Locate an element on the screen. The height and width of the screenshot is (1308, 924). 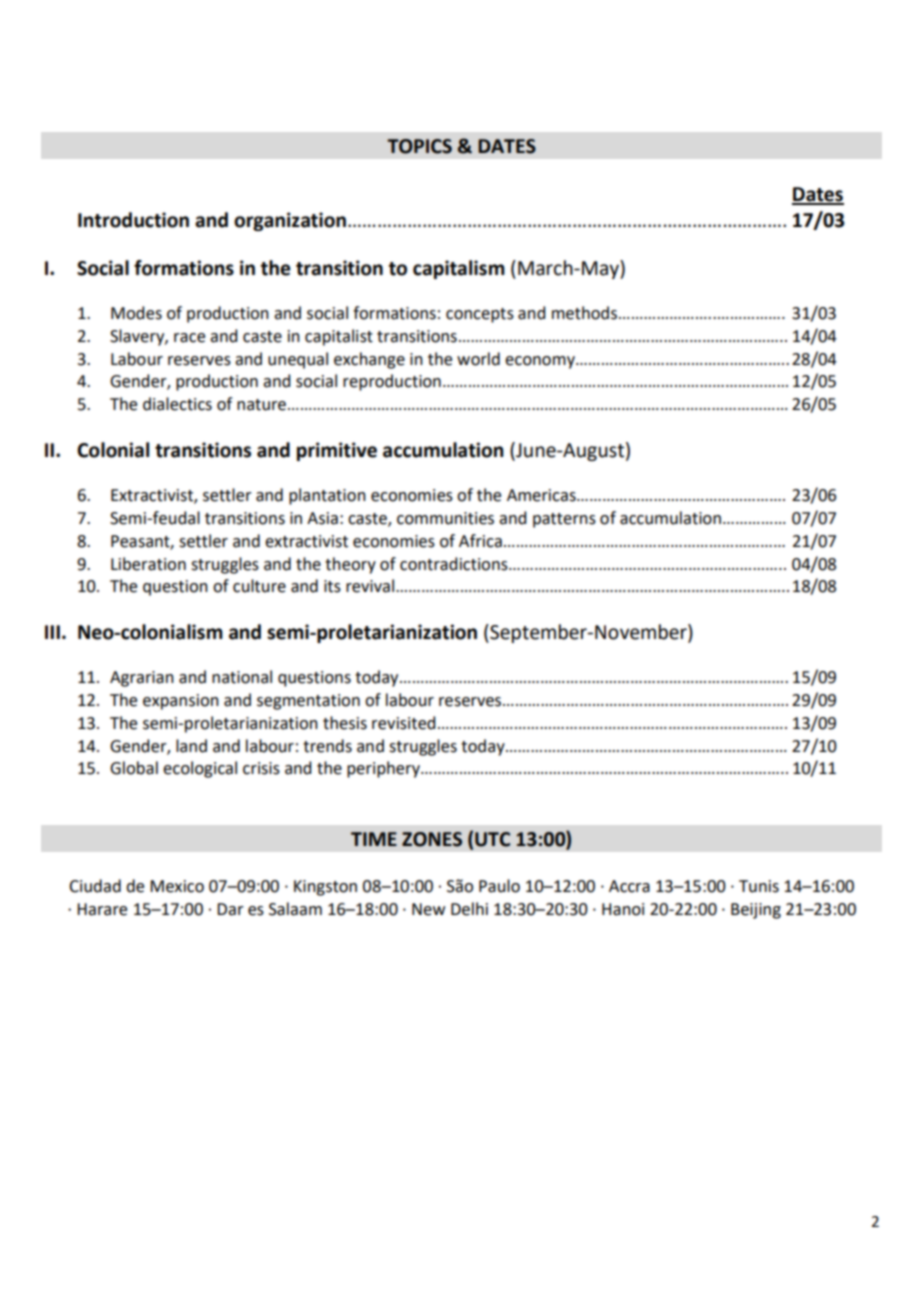
TOPICS is located at coordinates (419, 146).
